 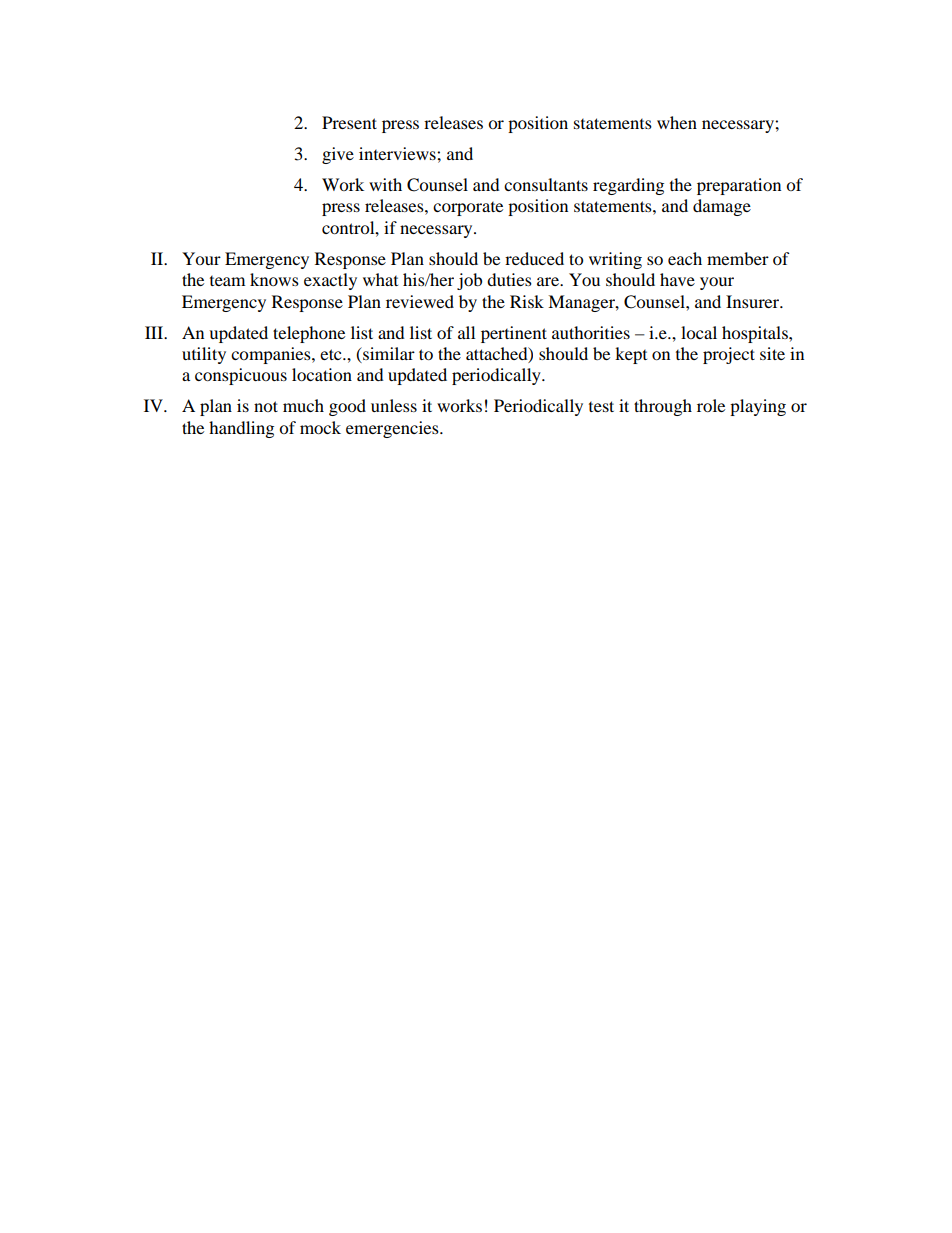 What do you see at coordinates (514, 334) in the screenshot?
I see `pertinent` at bounding box center [514, 334].
